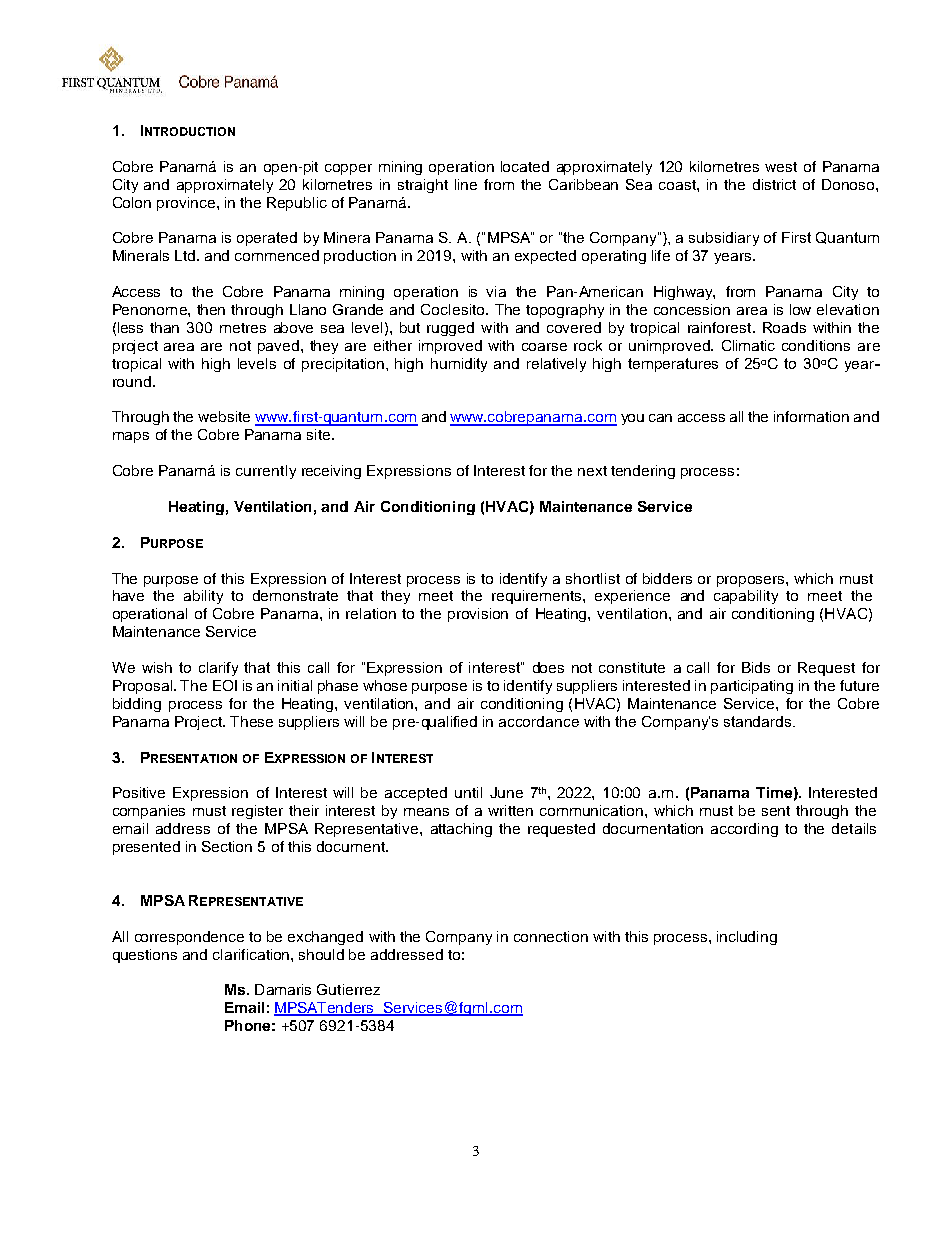 This image has width=952, height=1233. Describe the element at coordinates (667, 578) in the image. I see `bidders` at that location.
